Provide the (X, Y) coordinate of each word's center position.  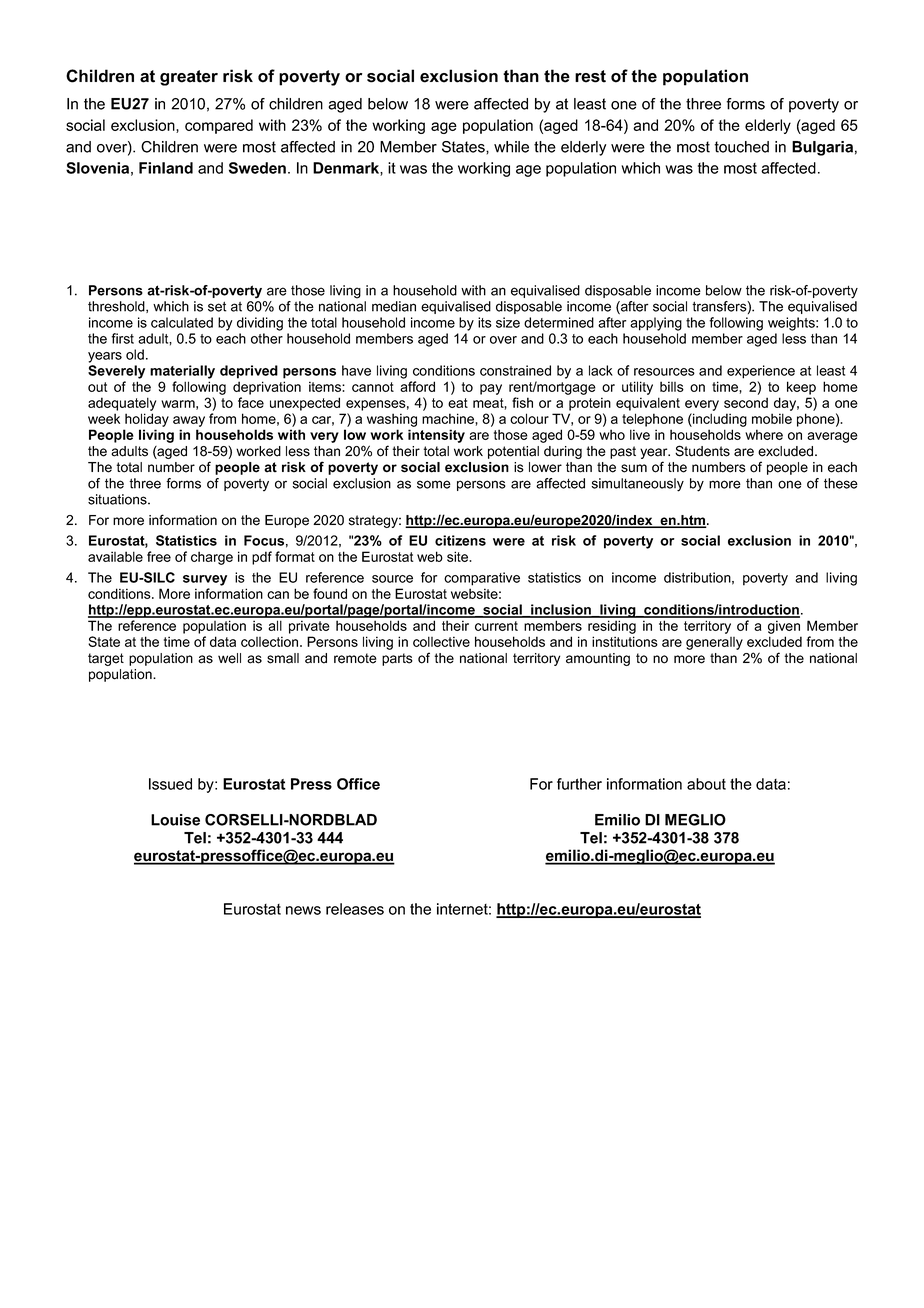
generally (714, 643)
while (511, 147)
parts (397, 659)
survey (205, 580)
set (217, 306)
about (706, 784)
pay (491, 389)
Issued (170, 784)
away (189, 421)
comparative (482, 579)
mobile (772, 418)
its (485, 322)
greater (189, 78)
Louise (175, 820)
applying (656, 324)
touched (741, 147)
